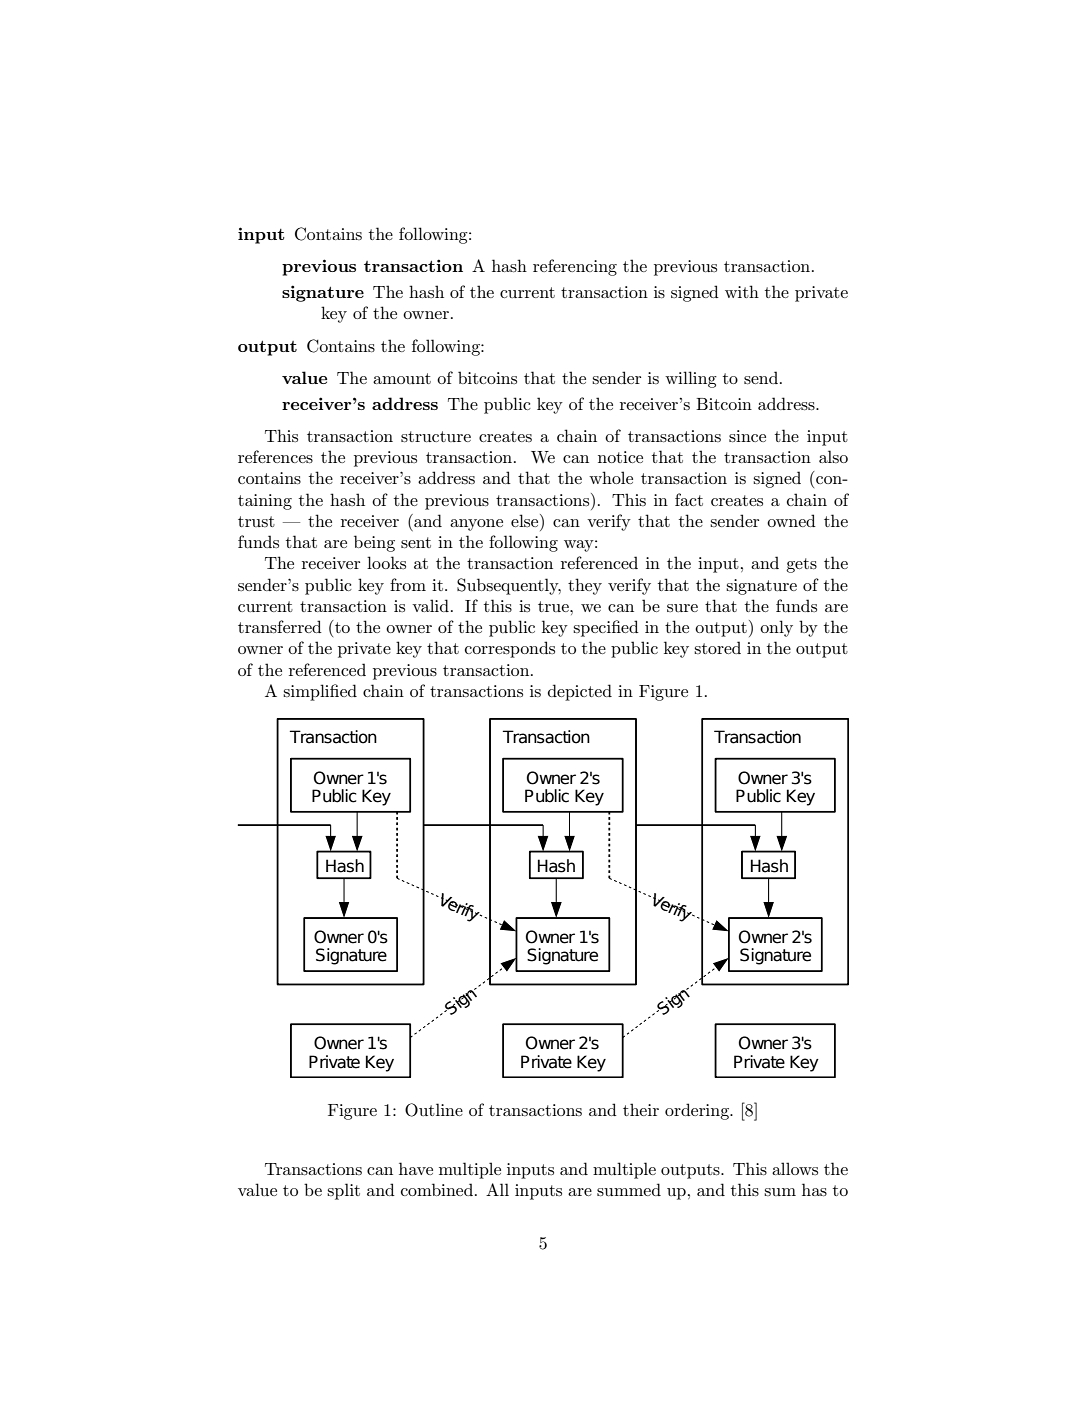  I want to click on amount, so click(402, 378).
